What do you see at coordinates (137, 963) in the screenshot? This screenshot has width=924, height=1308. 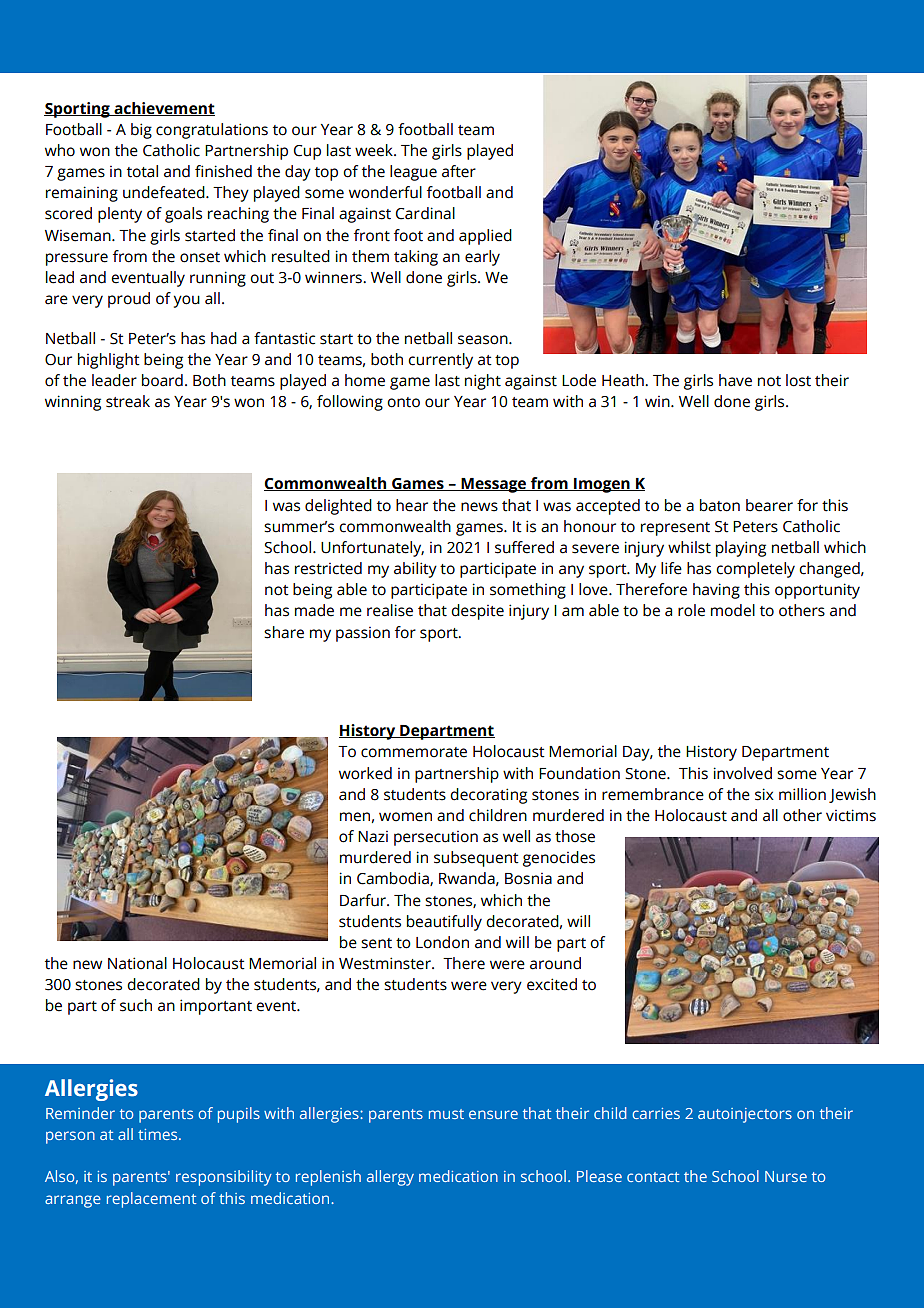 I see `National` at bounding box center [137, 963].
